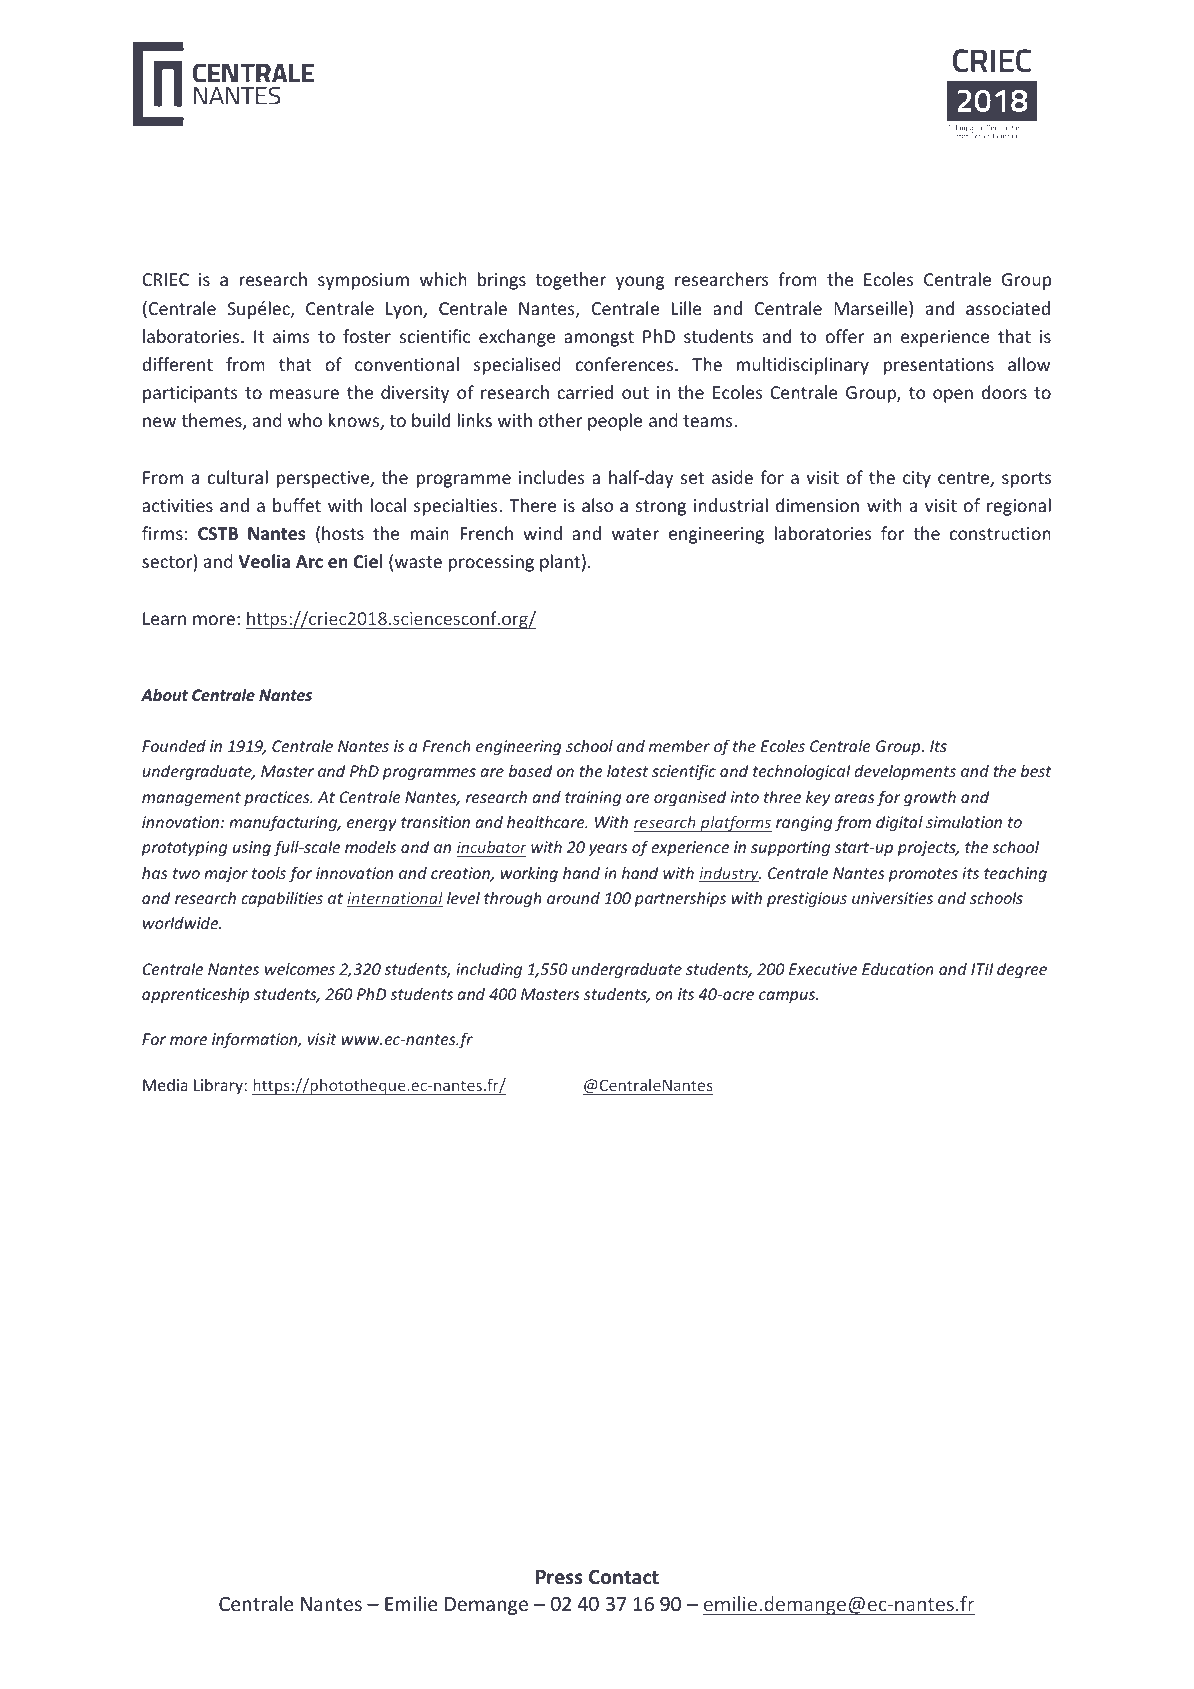 The image size is (1194, 1689). Describe the element at coordinates (635, 534) in the screenshot. I see `water` at that location.
